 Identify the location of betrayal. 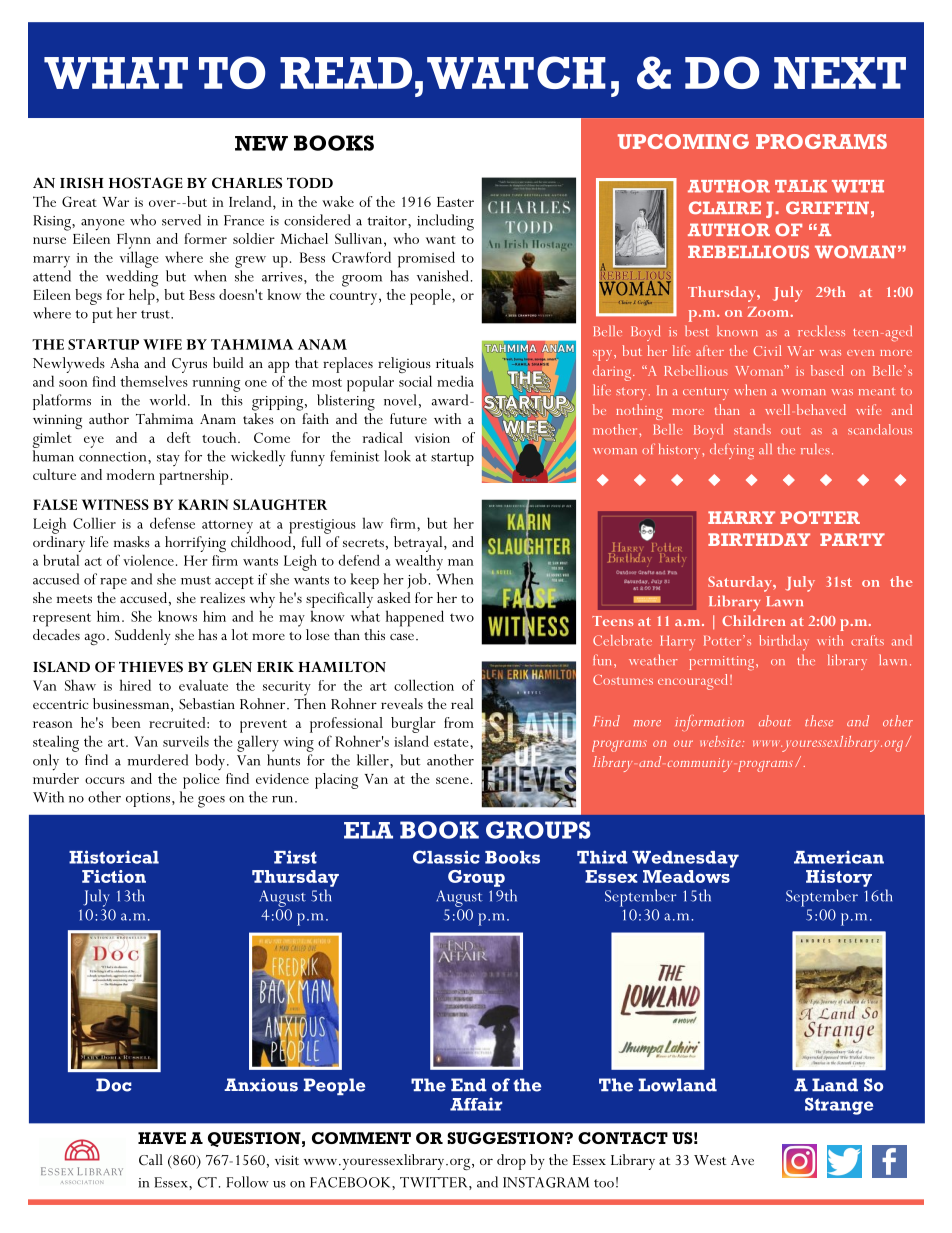
(419, 544).
